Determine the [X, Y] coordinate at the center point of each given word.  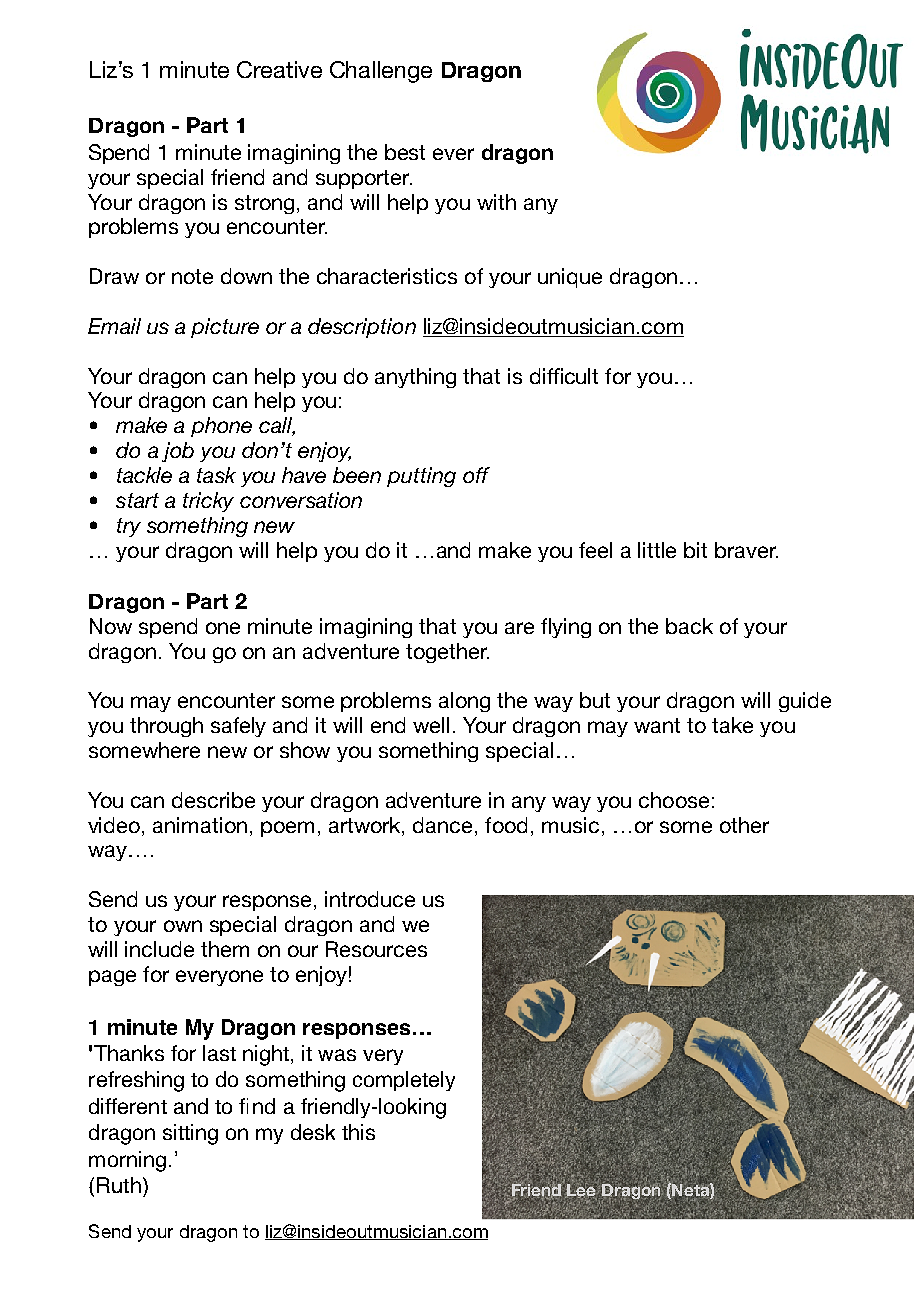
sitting [190, 1134]
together [447, 653]
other [744, 825]
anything [415, 378]
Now [111, 626]
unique [570, 278]
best [405, 152]
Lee [582, 1191]
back [689, 626]
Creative [279, 69]
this [358, 1132]
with [496, 202]
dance [442, 825]
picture [225, 328]
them [225, 949]
